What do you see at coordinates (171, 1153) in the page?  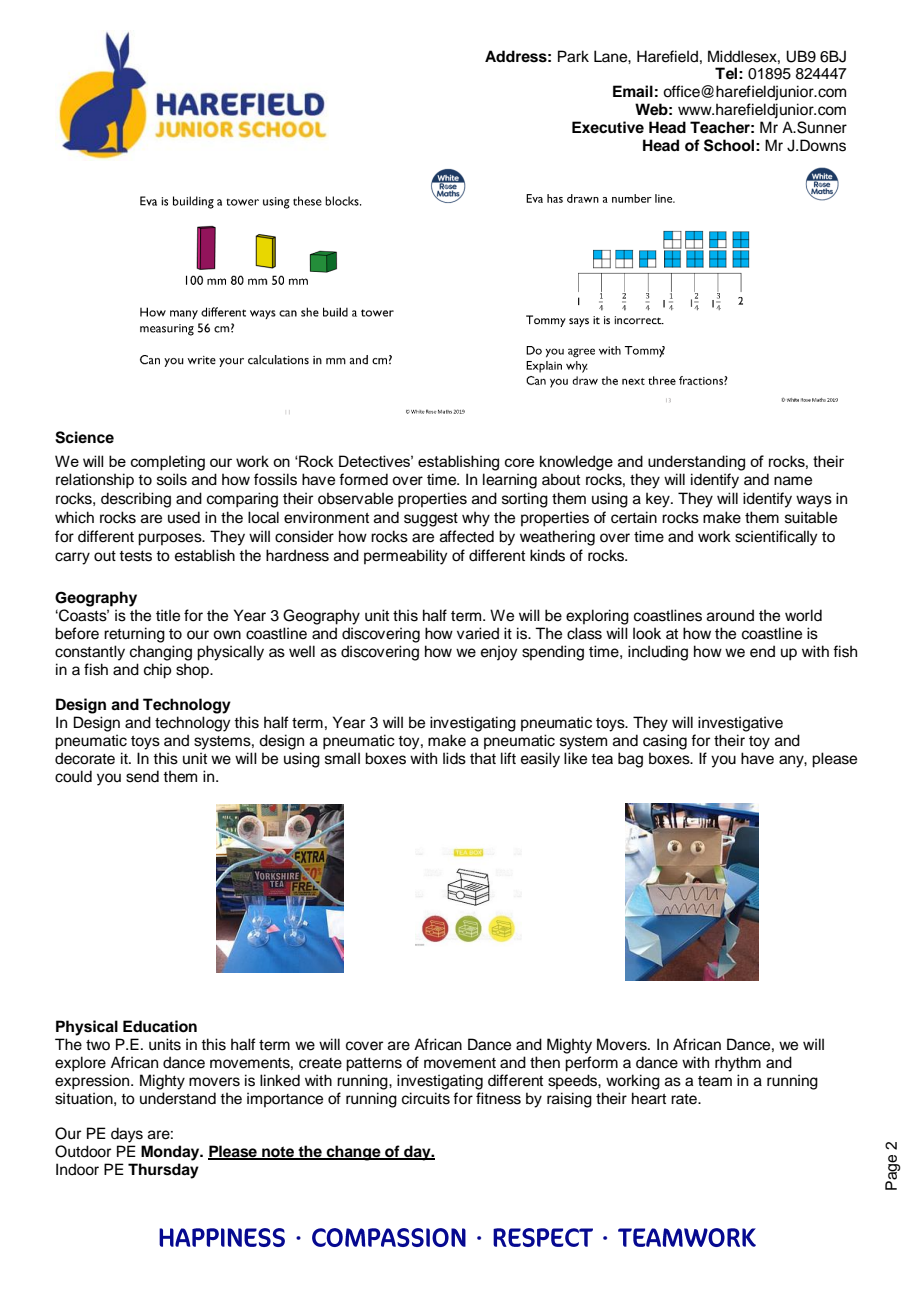 I see `Monday` at bounding box center [171, 1153].
